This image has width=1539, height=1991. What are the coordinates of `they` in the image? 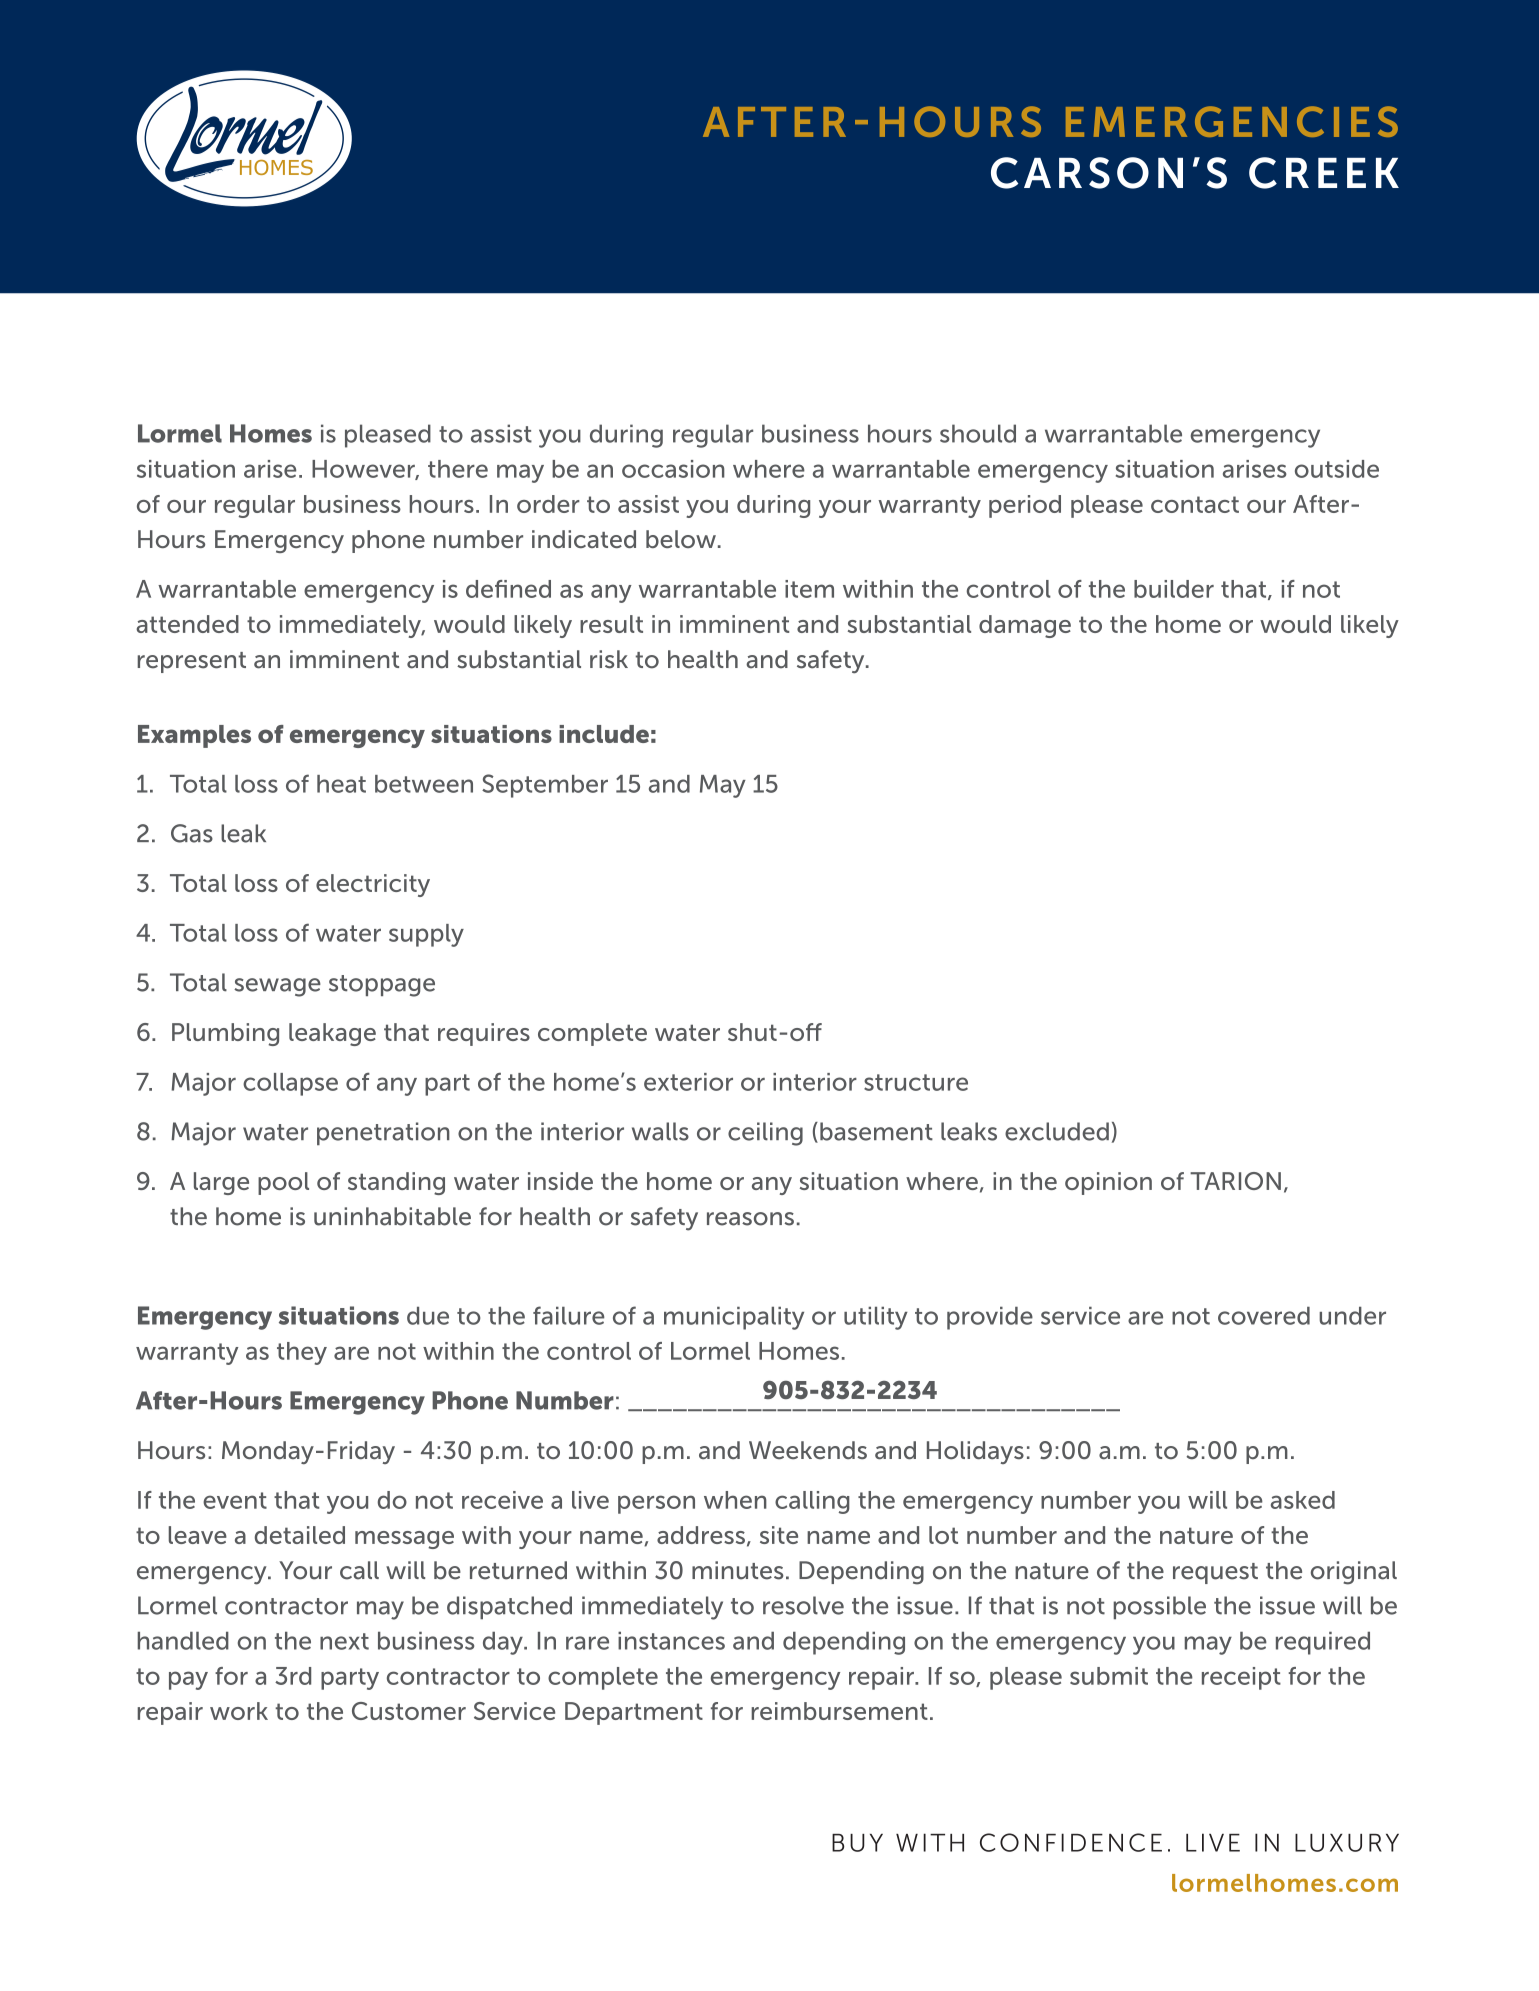 It's located at (302, 1353).
